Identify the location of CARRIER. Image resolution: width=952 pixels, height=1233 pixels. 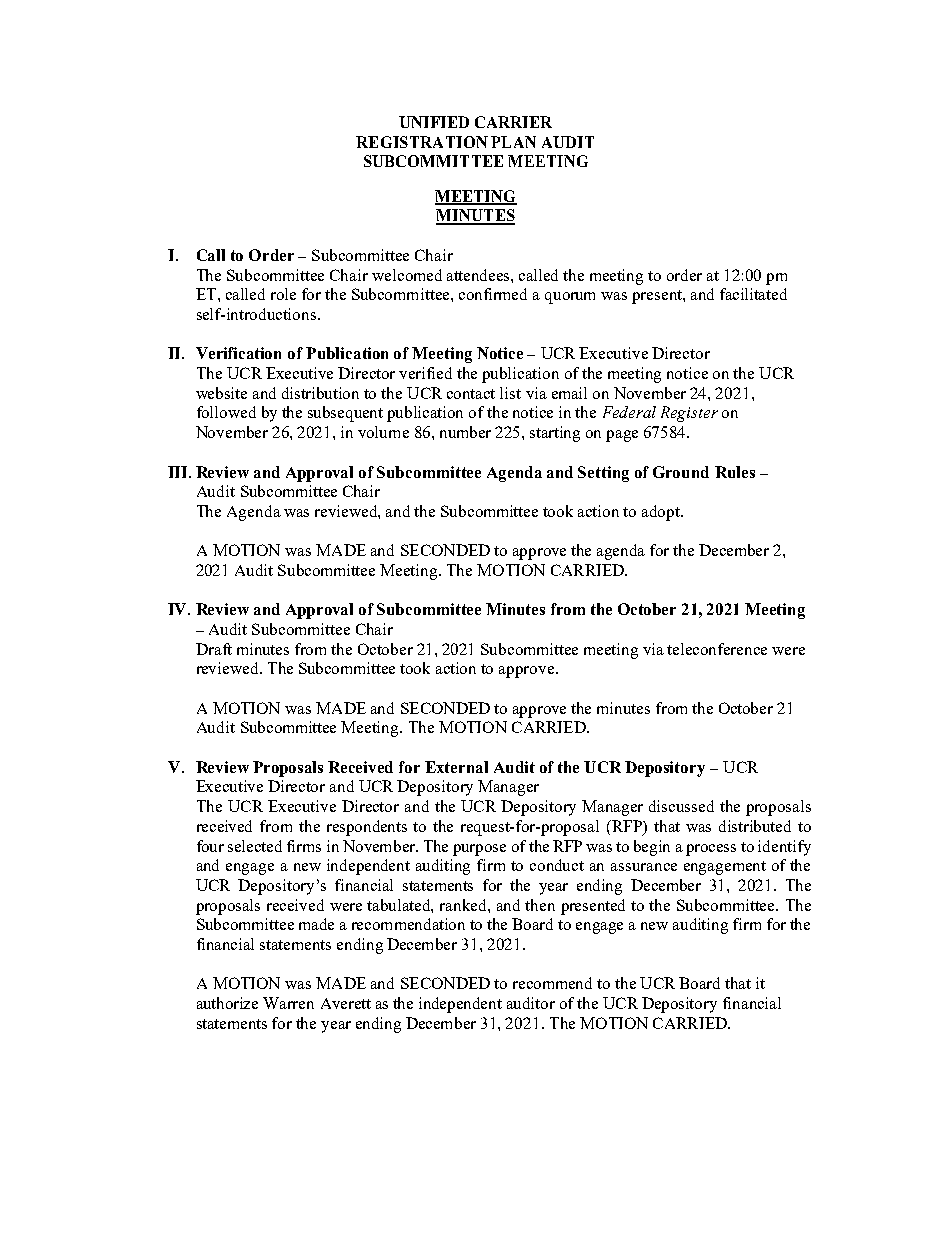
(513, 122).
